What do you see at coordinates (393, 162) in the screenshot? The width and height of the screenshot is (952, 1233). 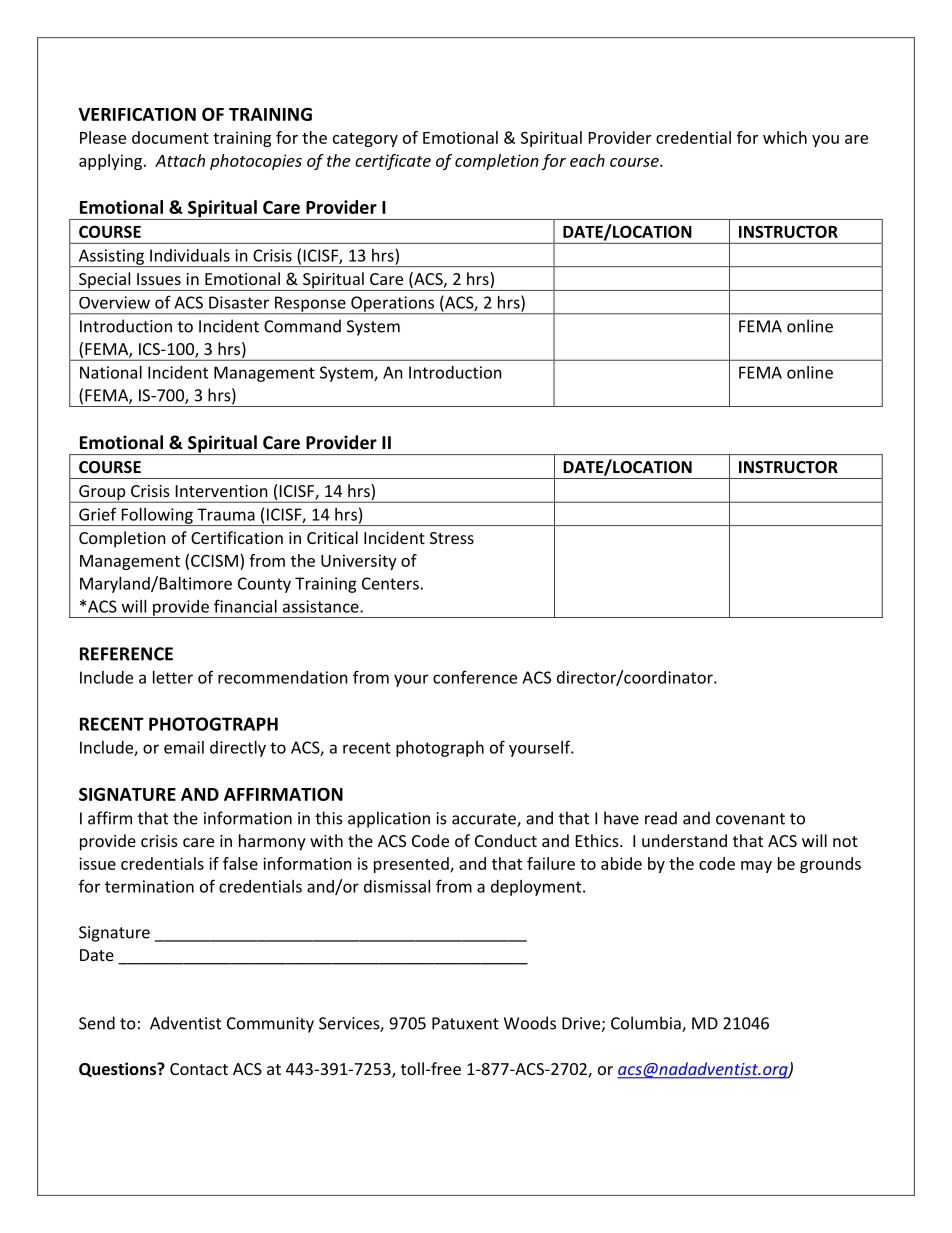 I see `certificate` at bounding box center [393, 162].
